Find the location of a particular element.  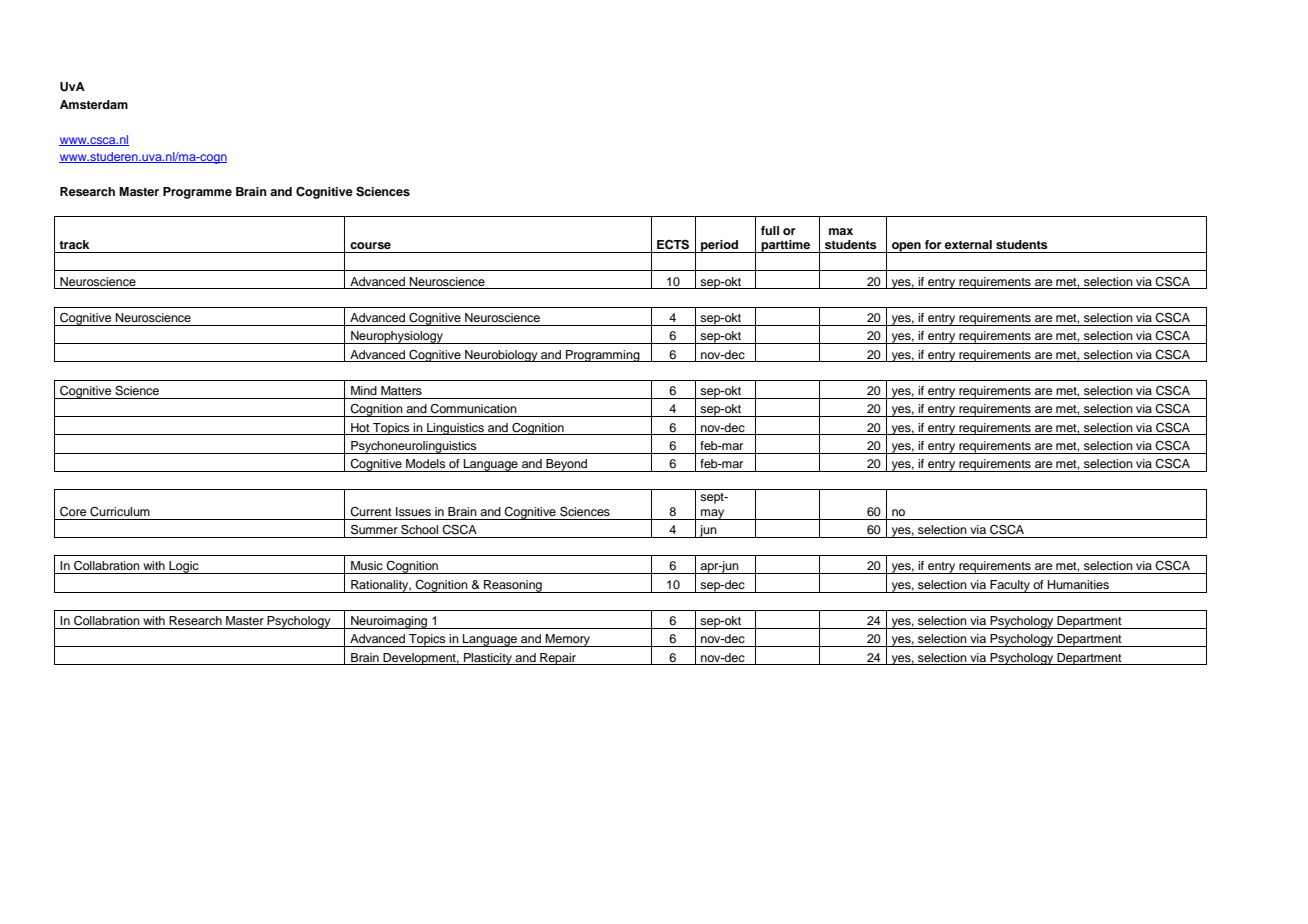

max is located at coordinates (841, 231).
